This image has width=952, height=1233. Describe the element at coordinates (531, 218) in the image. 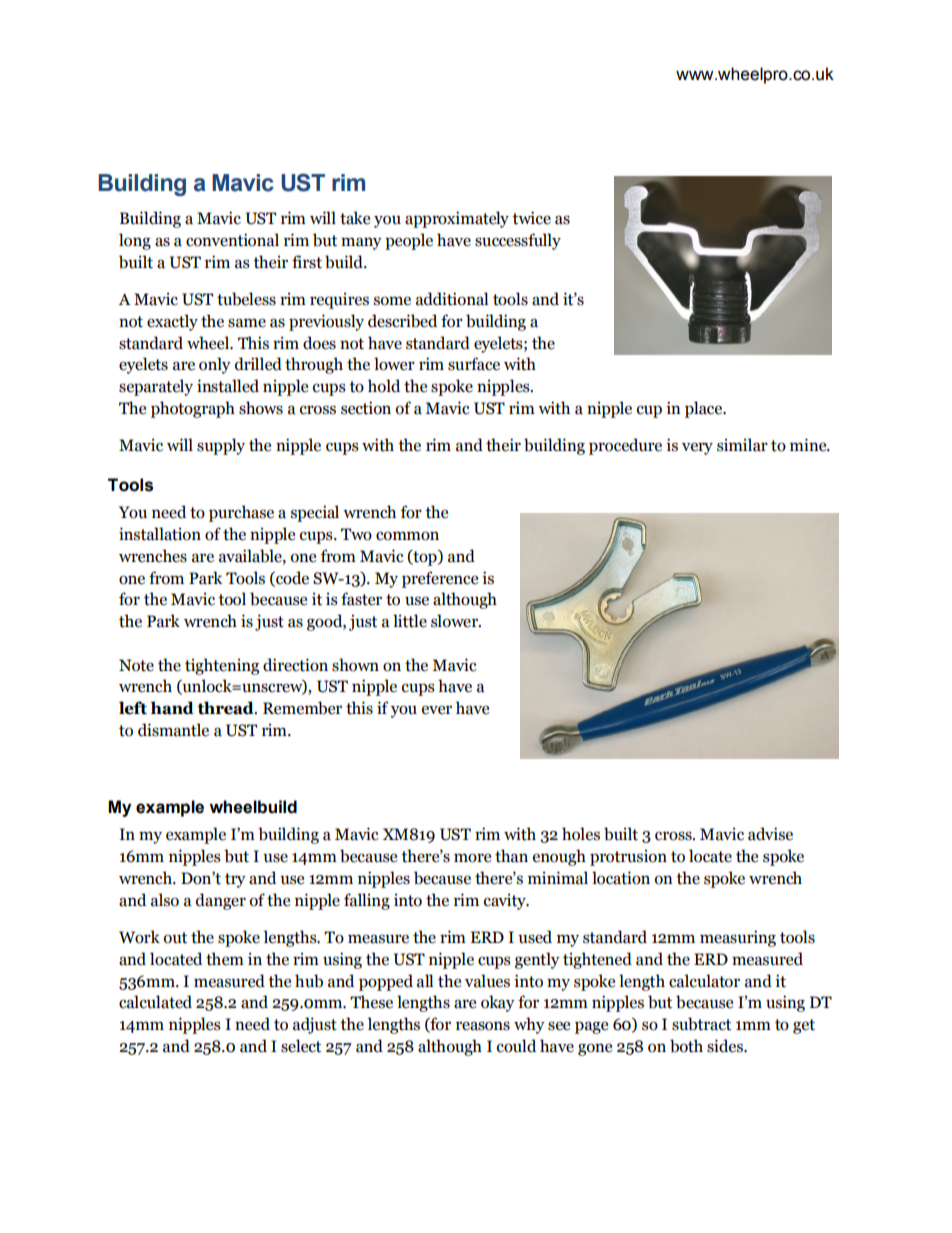

I see `twice` at that location.
